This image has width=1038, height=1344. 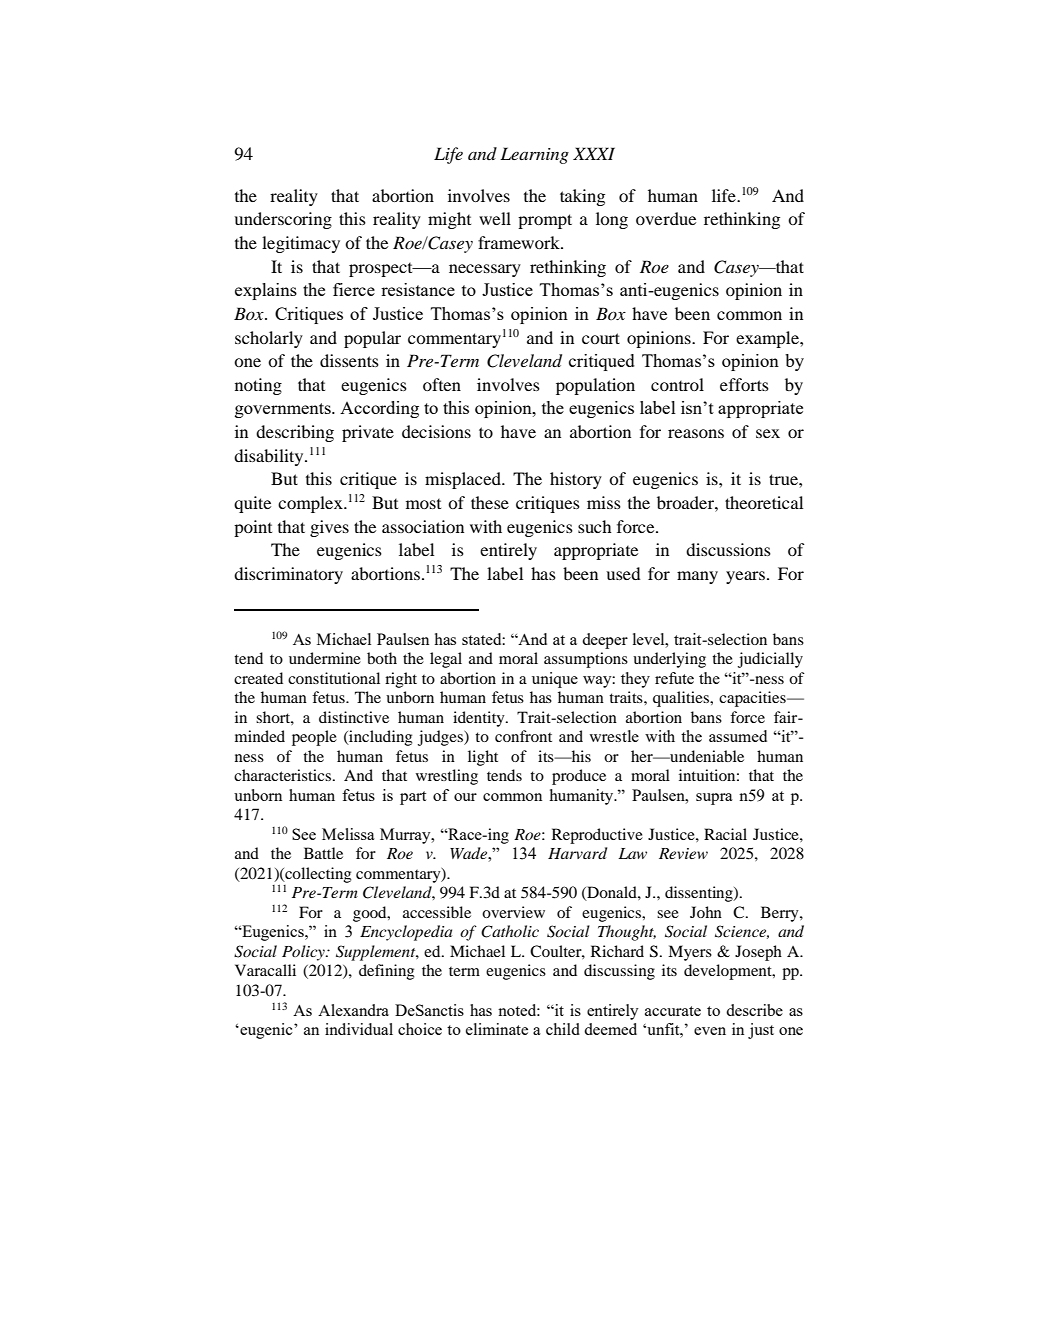 What do you see at coordinates (283, 220) in the image?
I see `underscoring` at bounding box center [283, 220].
